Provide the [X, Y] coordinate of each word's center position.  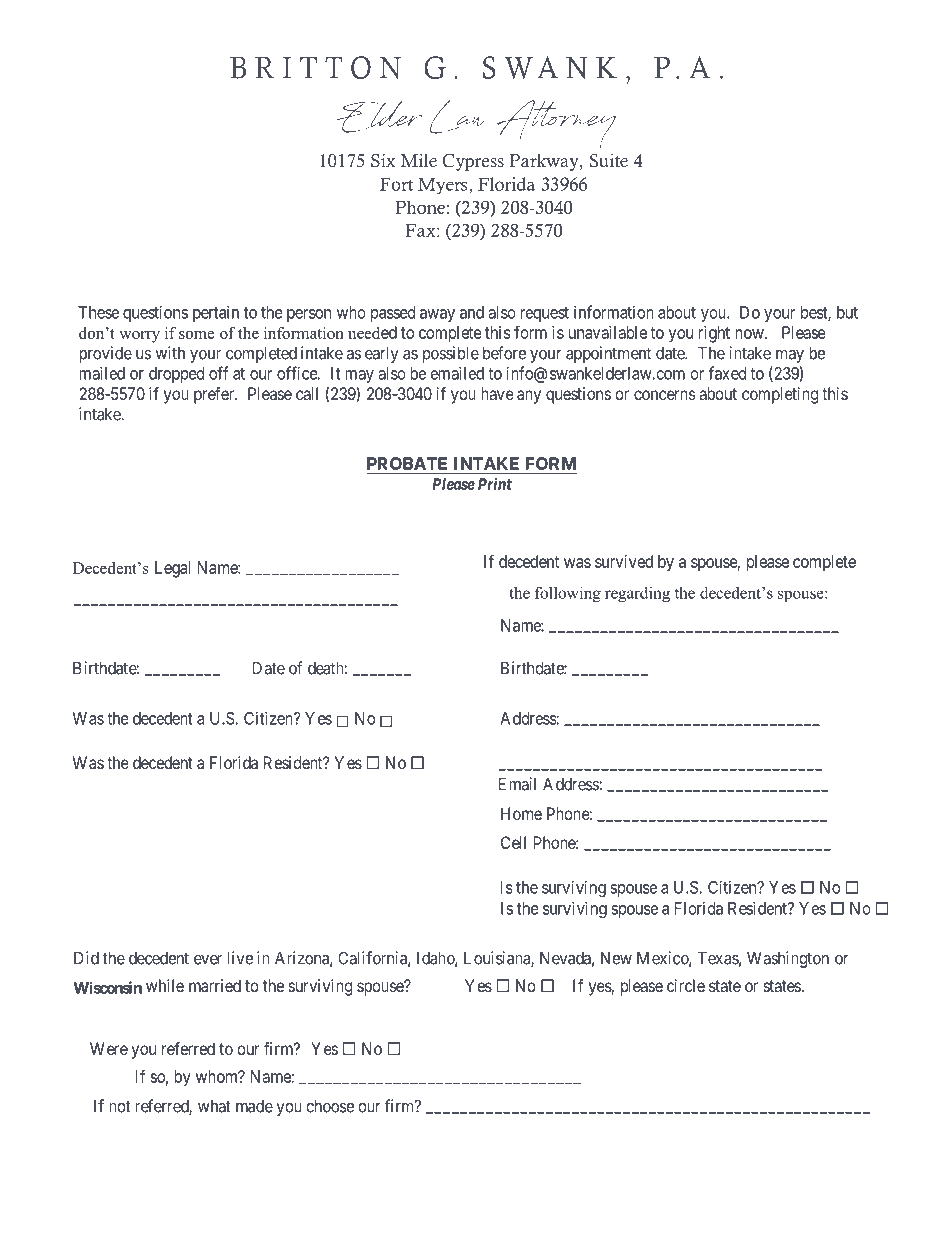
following [568, 594]
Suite [609, 161]
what [214, 1106]
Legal [172, 569]
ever [208, 960]
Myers [444, 186]
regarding [637, 594]
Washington [788, 959]
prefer [215, 395]
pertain [216, 314]
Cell [513, 842]
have [497, 393]
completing [780, 395]
